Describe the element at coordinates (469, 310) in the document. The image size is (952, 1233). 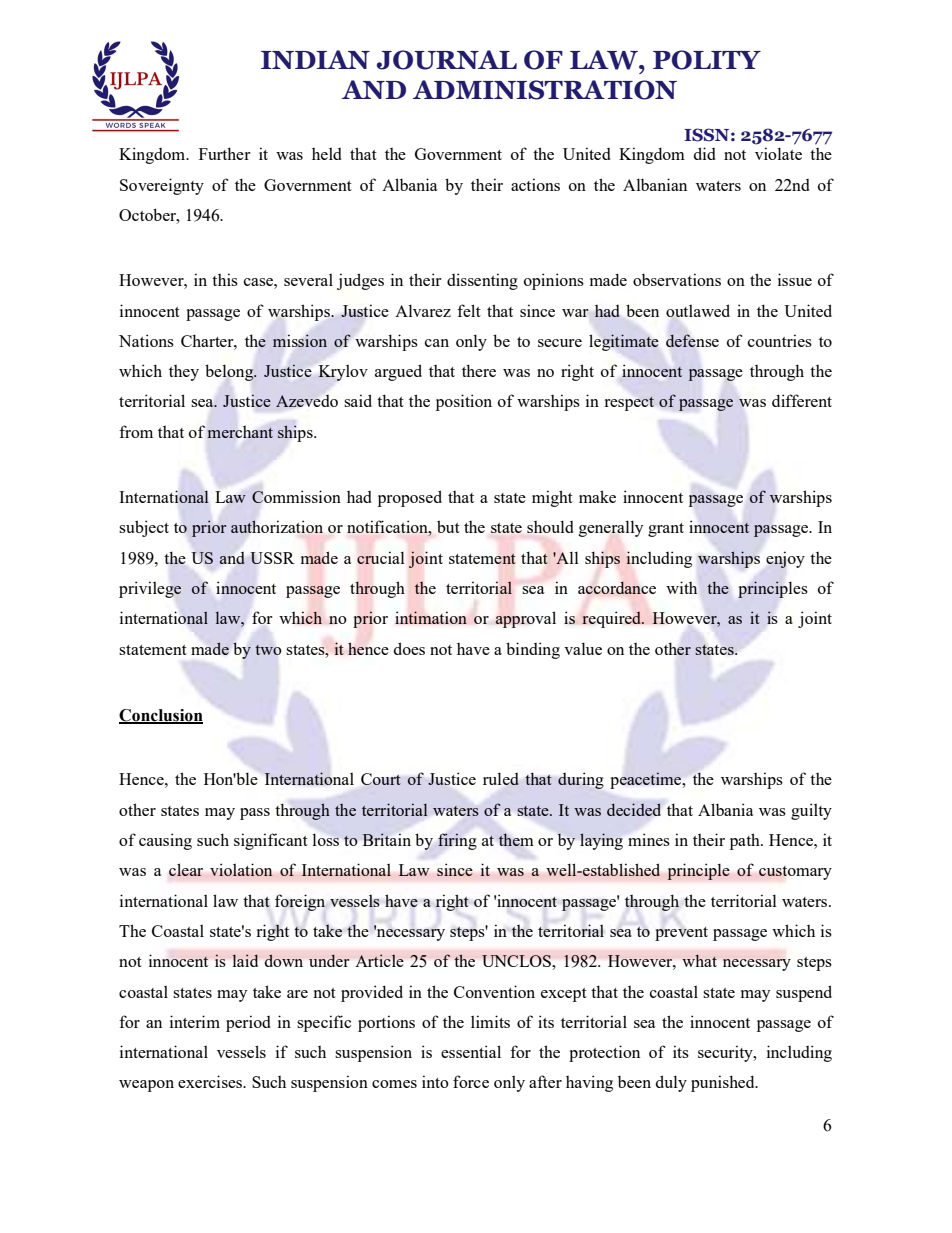
I see `felt` at that location.
